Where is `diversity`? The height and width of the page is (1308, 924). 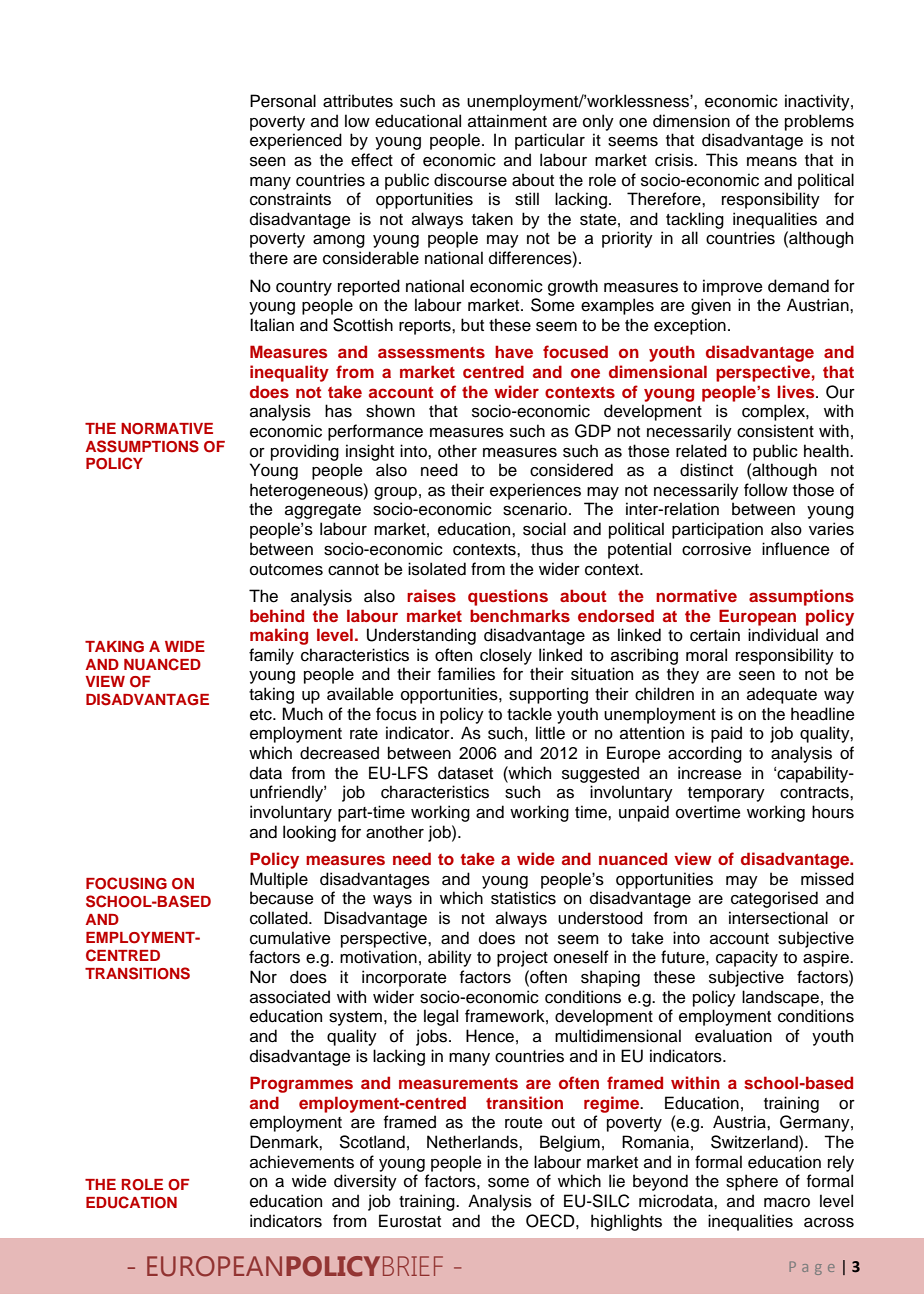
diversity is located at coordinates (365, 1182).
